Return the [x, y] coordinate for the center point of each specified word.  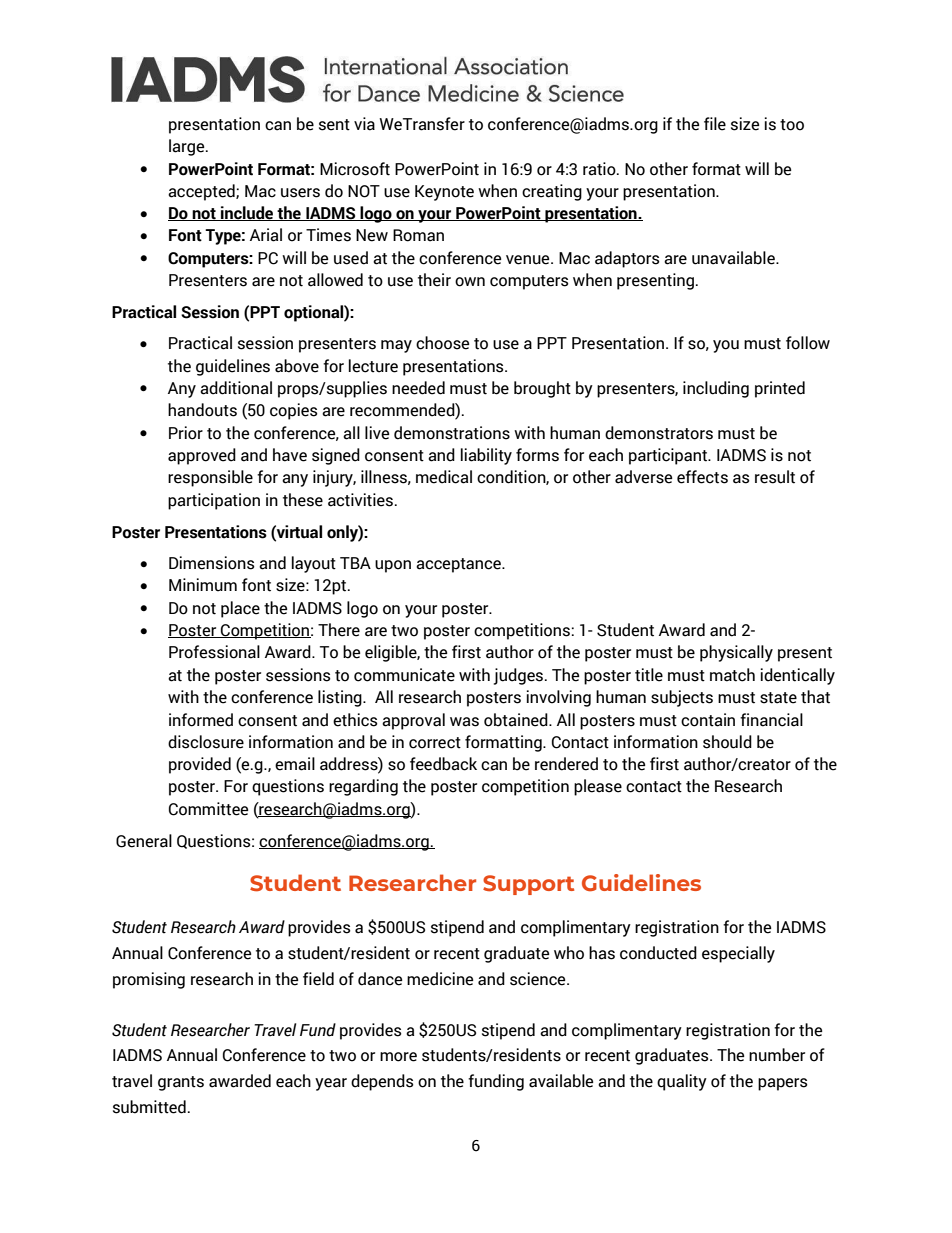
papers [782, 1084]
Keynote [444, 193]
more [398, 1057]
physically [736, 653]
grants [181, 1083]
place [240, 609]
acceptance [459, 565]
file [715, 124]
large [188, 147]
